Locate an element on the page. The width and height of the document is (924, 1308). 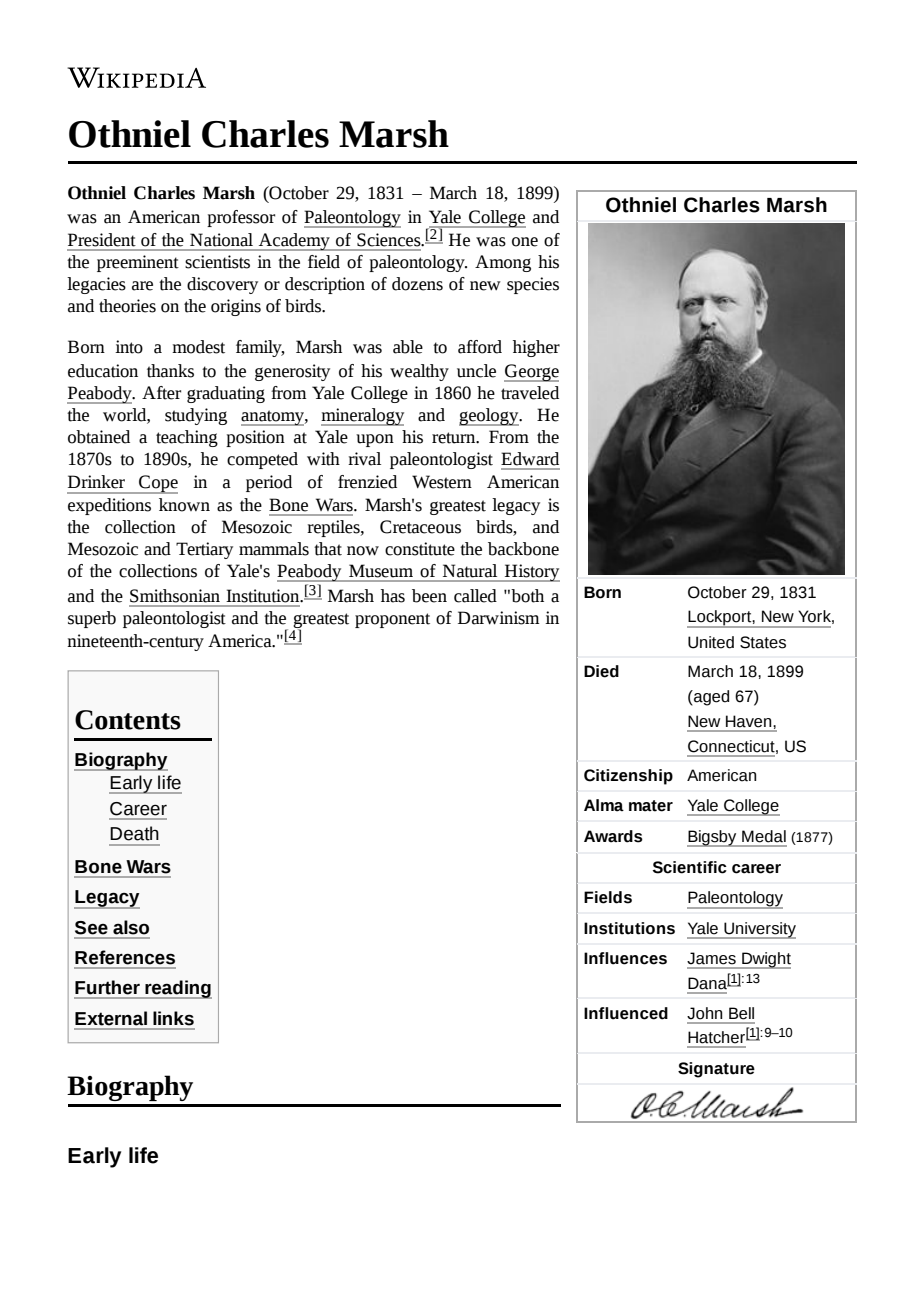
dozens is located at coordinates (417, 284).
